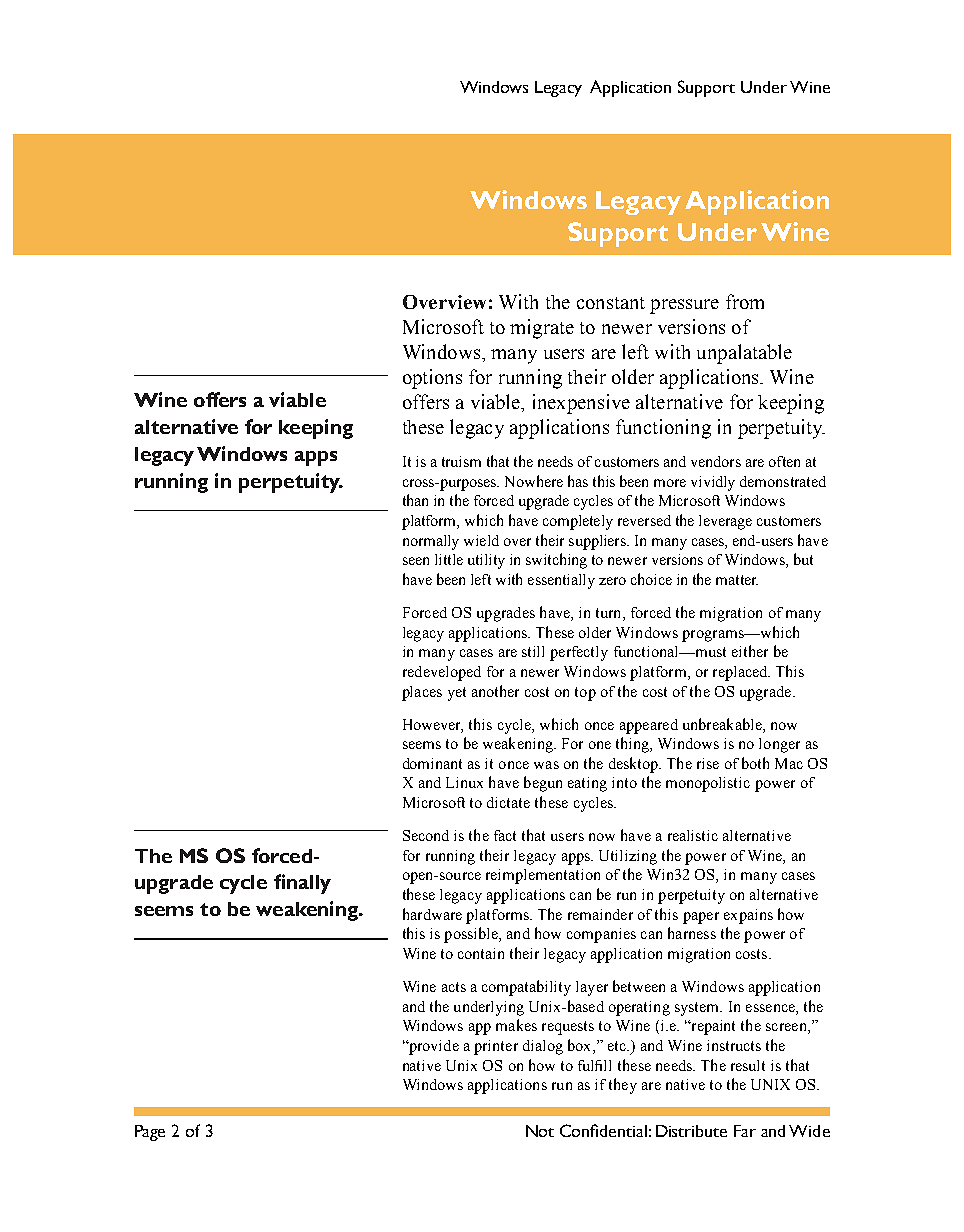 This document has width=964, height=1232. What do you see at coordinates (542, 329) in the document?
I see `migrate` at bounding box center [542, 329].
